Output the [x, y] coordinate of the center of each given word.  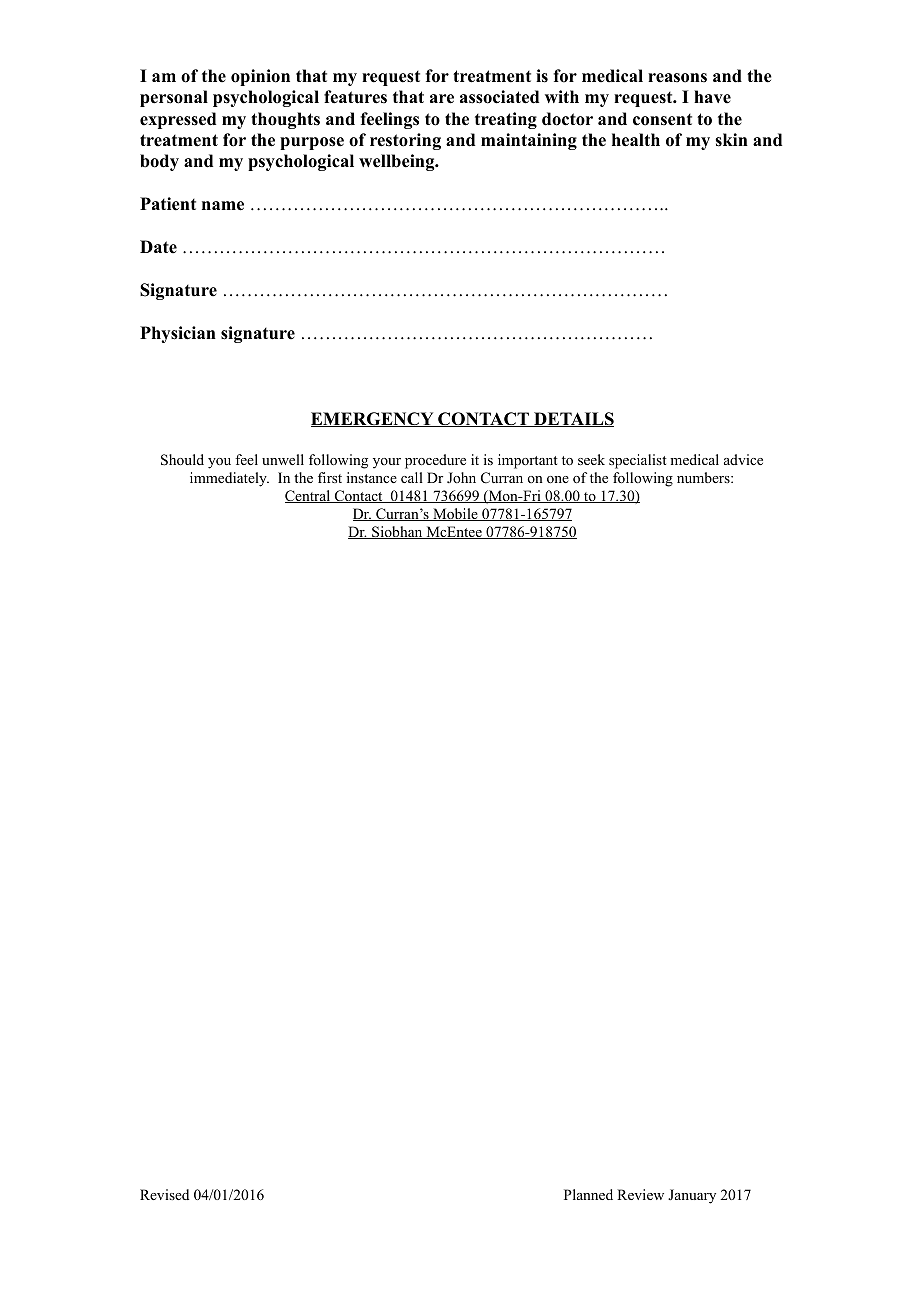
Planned [588, 1194]
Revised [164, 1194]
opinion [260, 77]
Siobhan [397, 532]
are [442, 99]
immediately [229, 479]
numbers [704, 477]
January [692, 1196]
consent [662, 120]
